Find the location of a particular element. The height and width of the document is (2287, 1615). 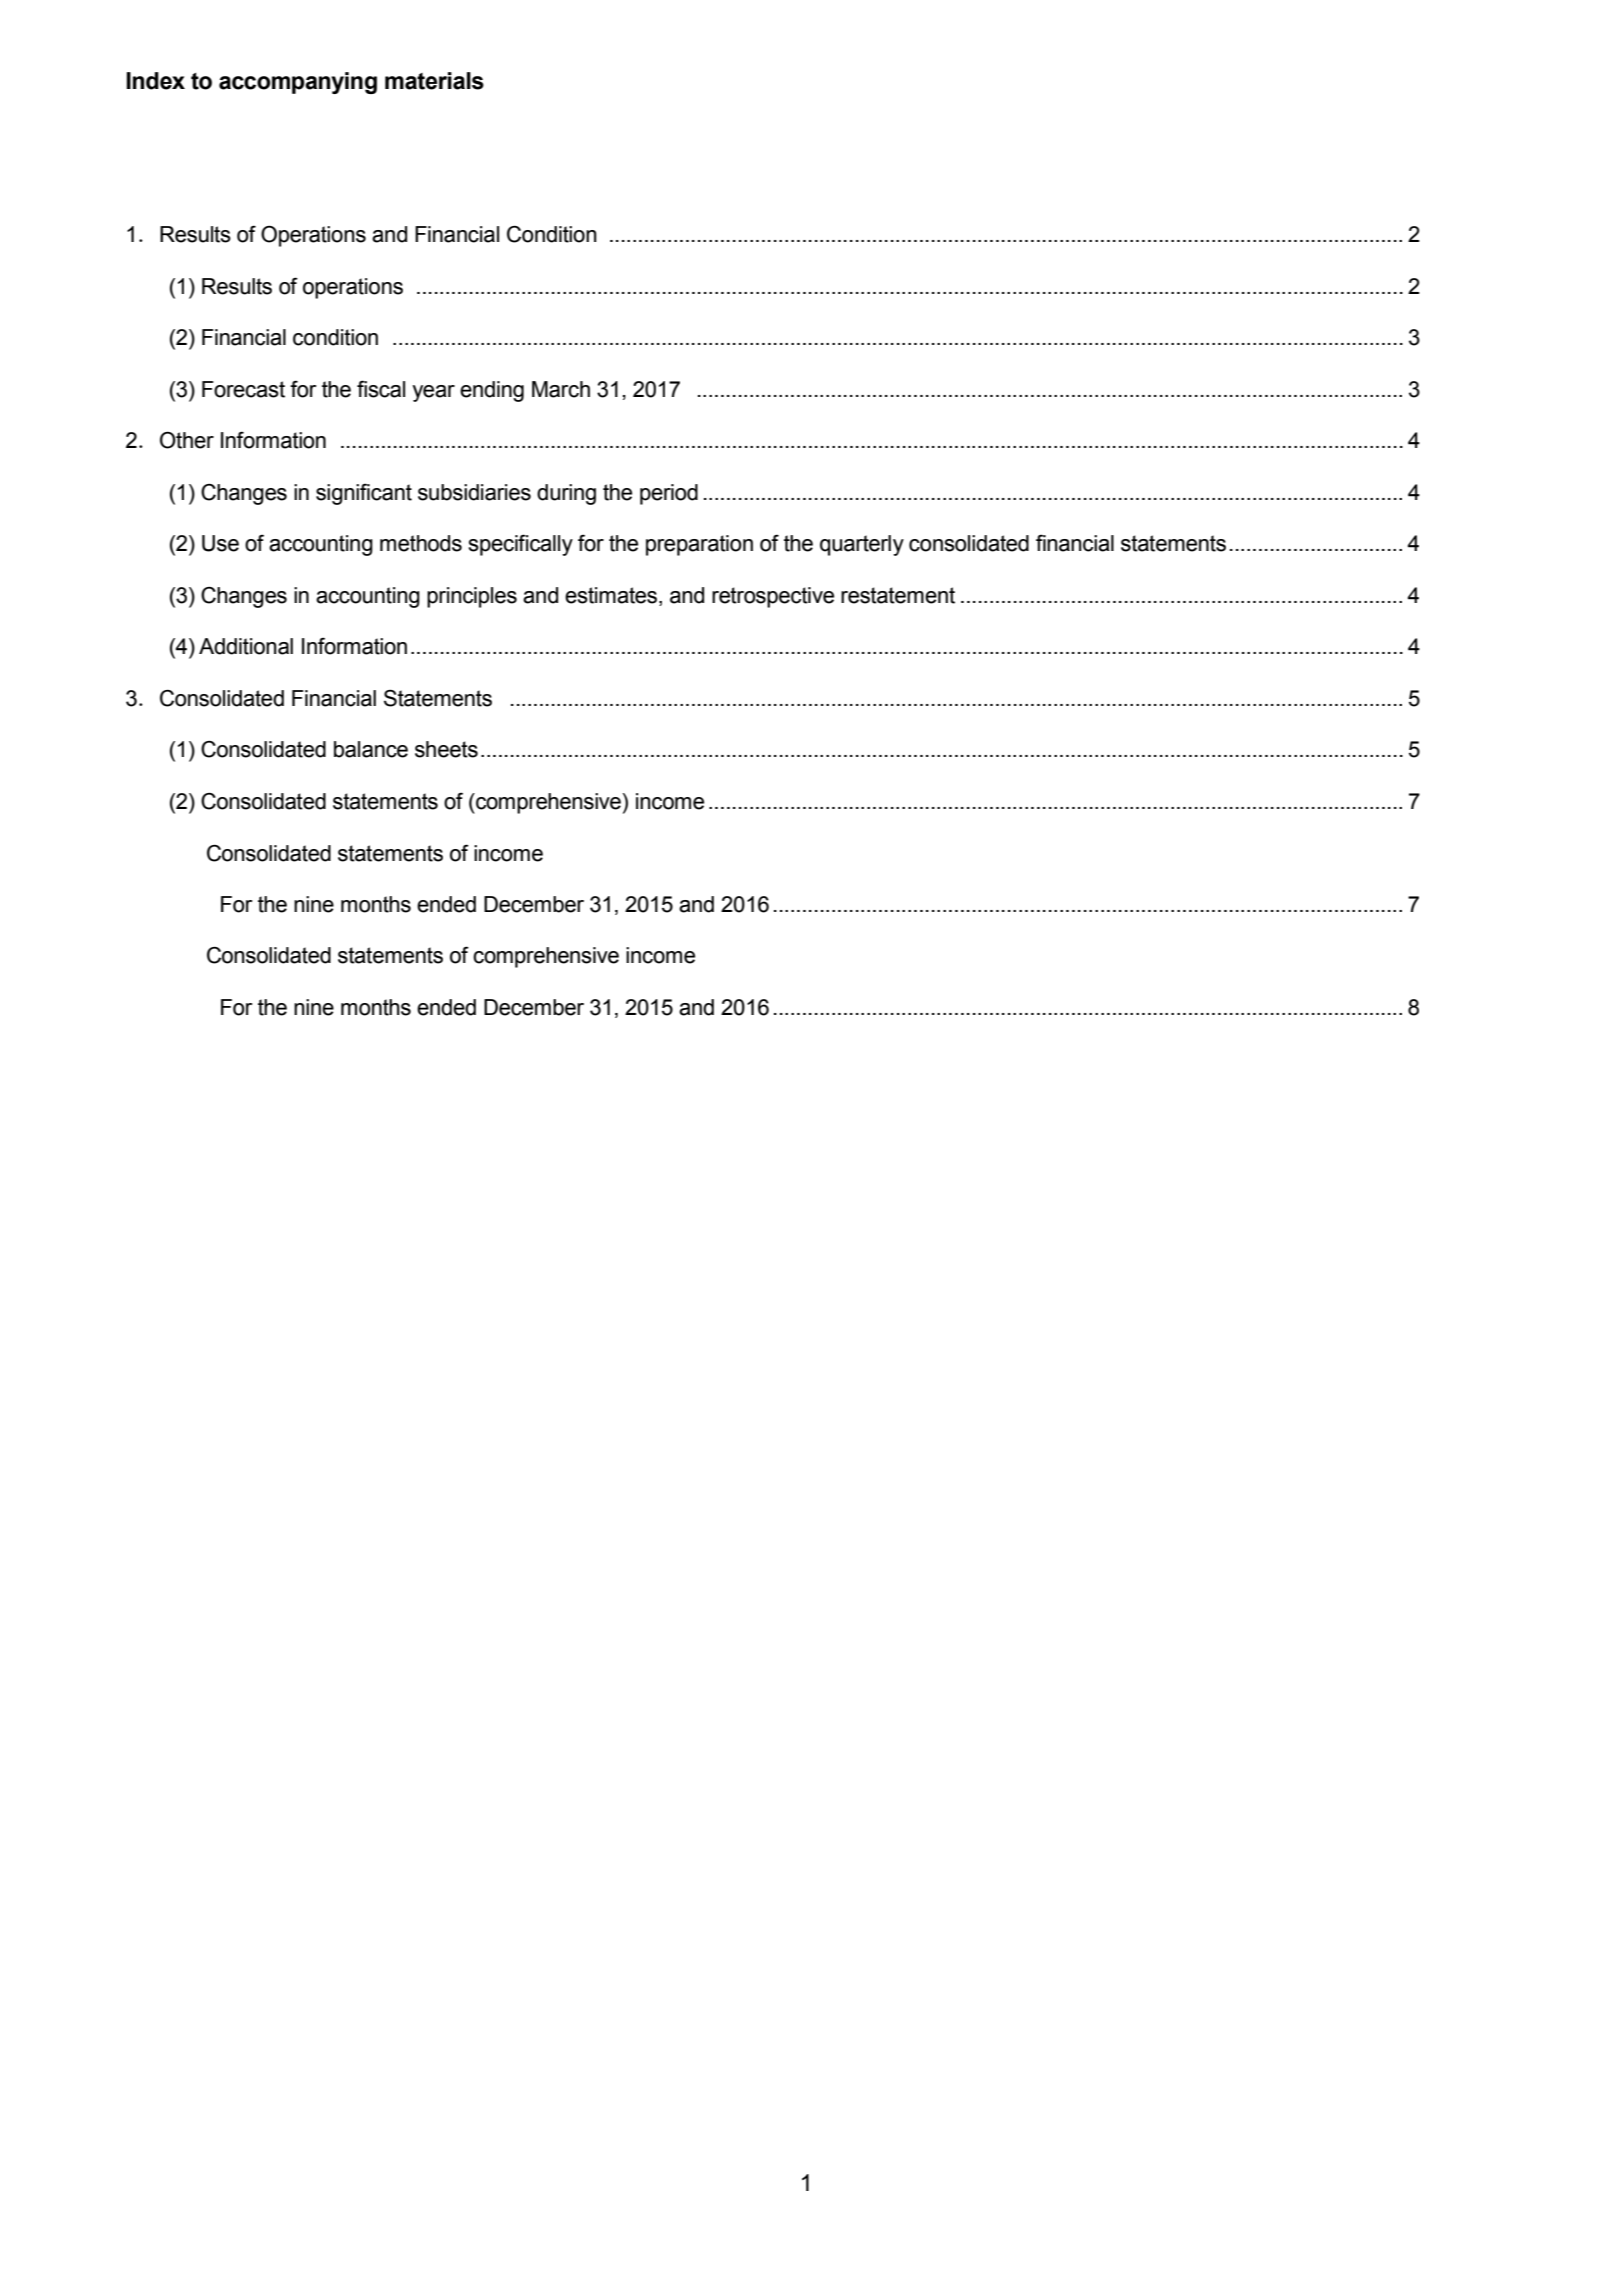

materials is located at coordinates (434, 81).
